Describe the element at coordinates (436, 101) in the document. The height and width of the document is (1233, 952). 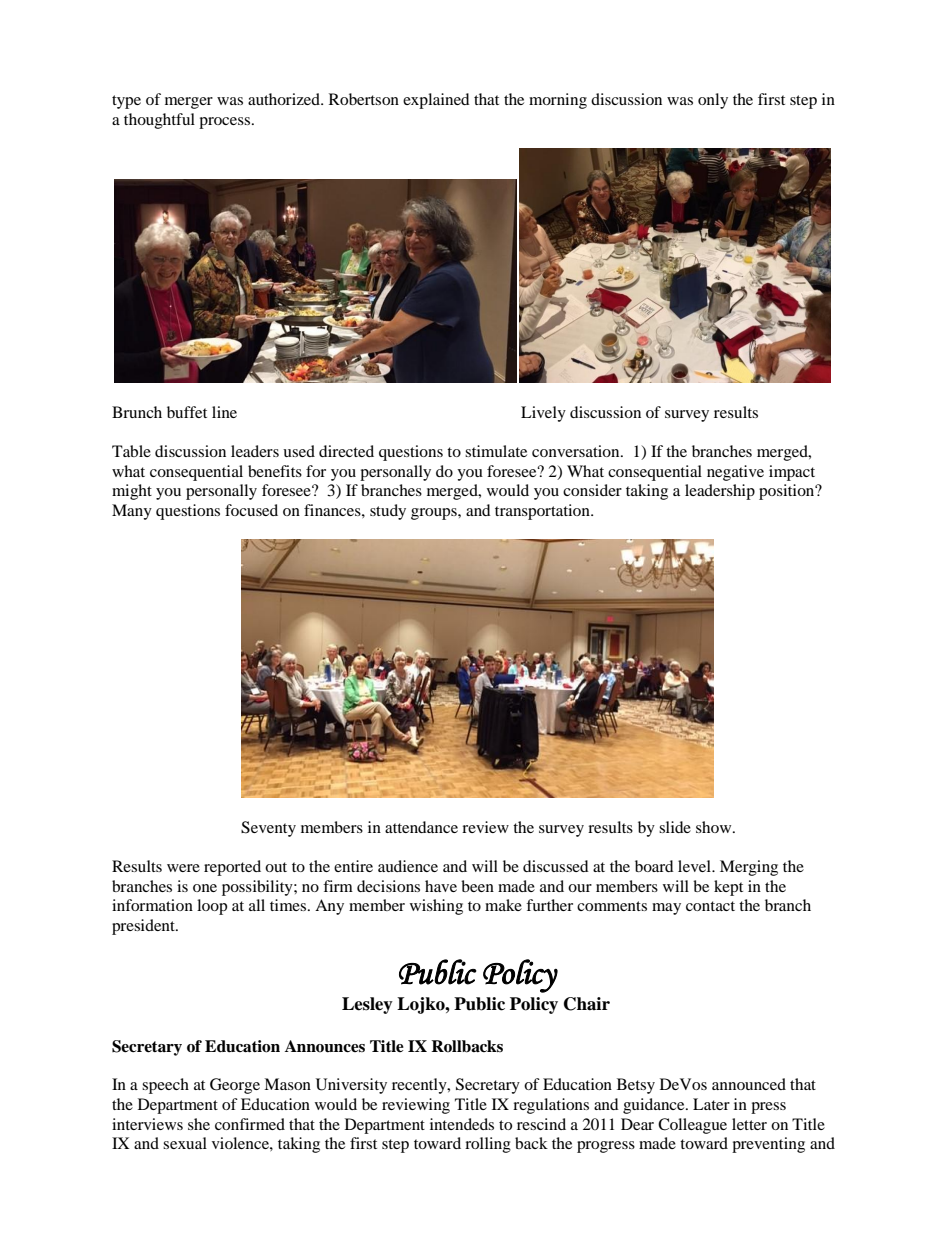
I see `explained` at that location.
